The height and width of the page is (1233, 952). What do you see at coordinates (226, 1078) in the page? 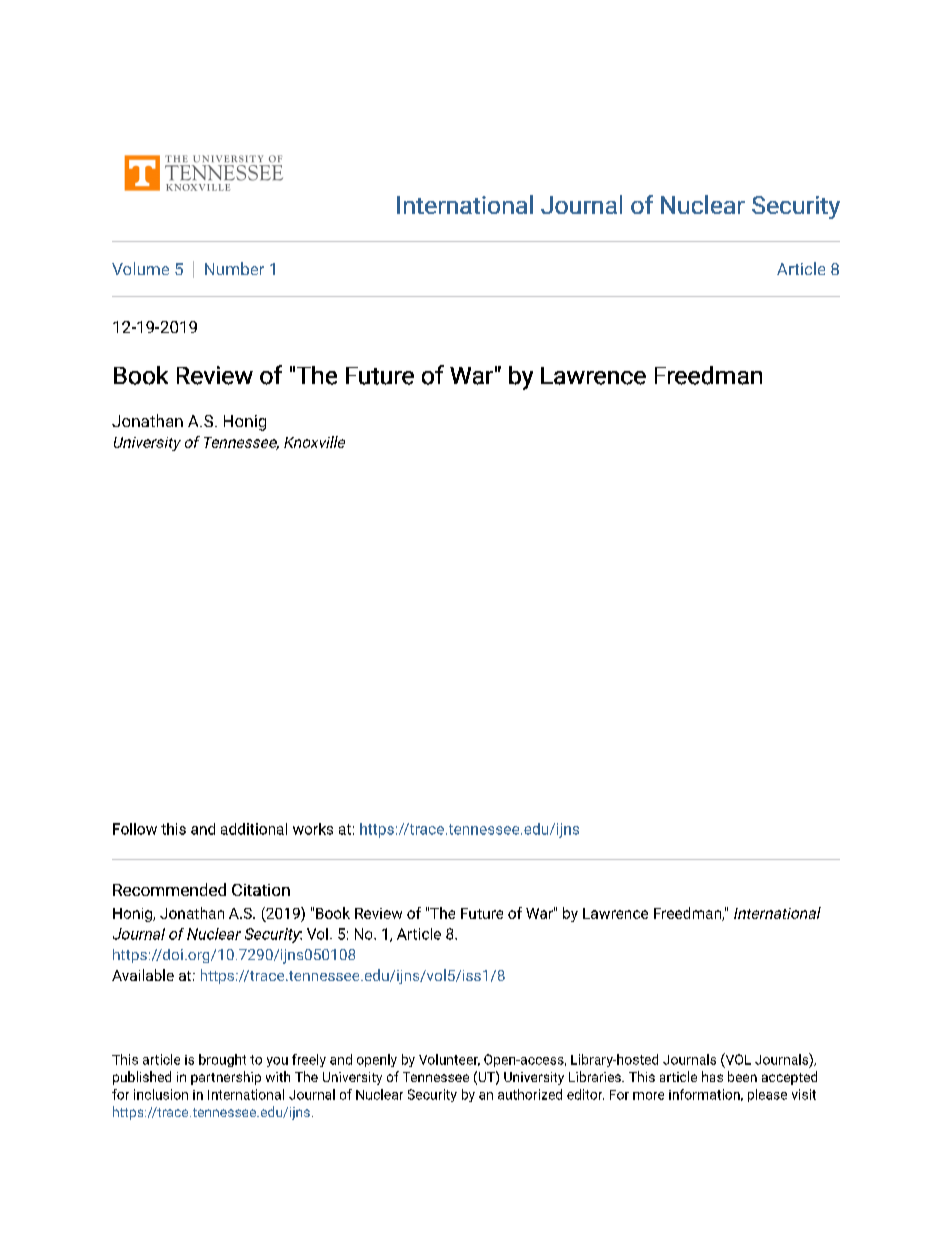
I see `partnership` at bounding box center [226, 1078].
